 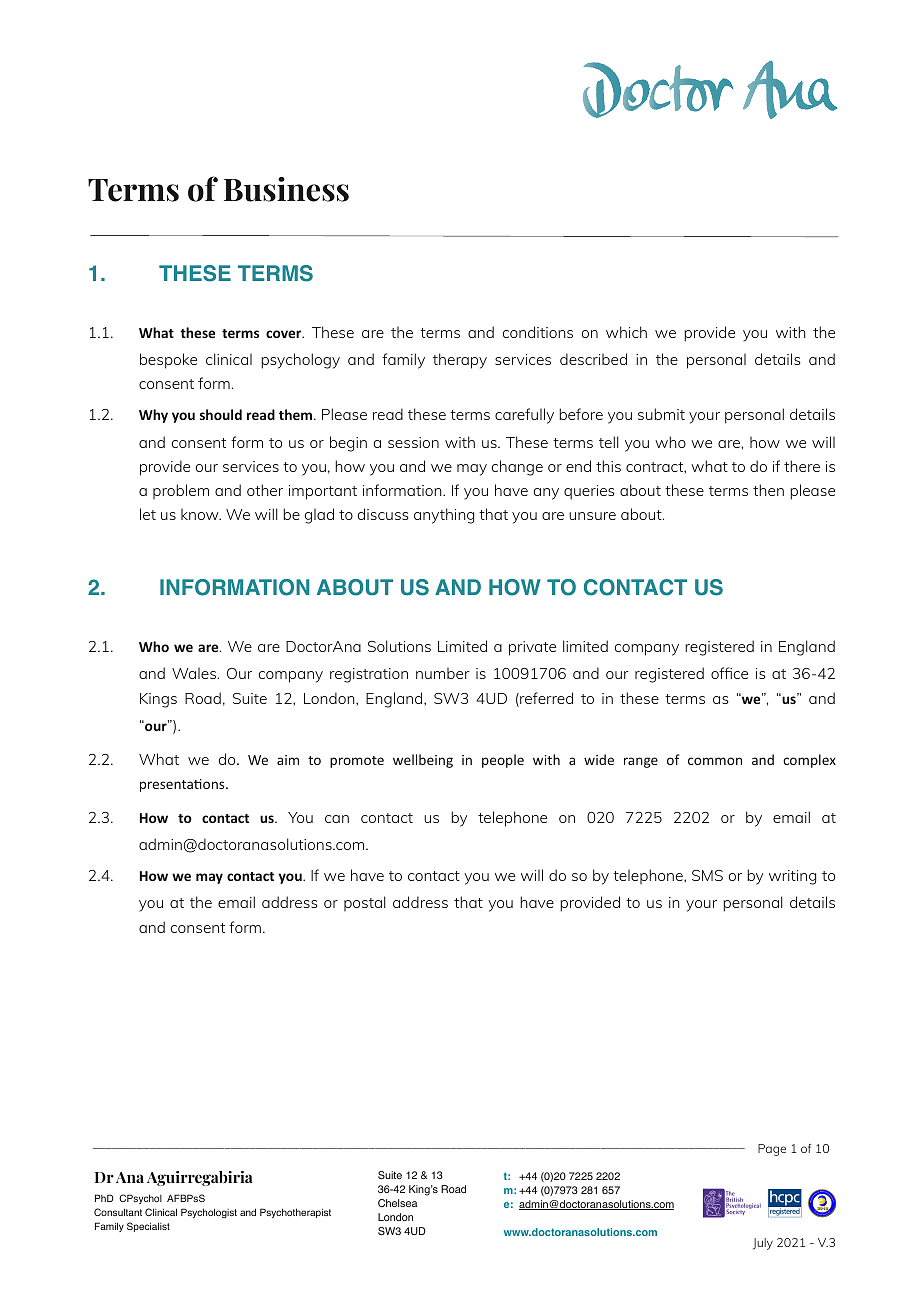 What do you see at coordinates (195, 673) in the document?
I see `Wales` at bounding box center [195, 673].
